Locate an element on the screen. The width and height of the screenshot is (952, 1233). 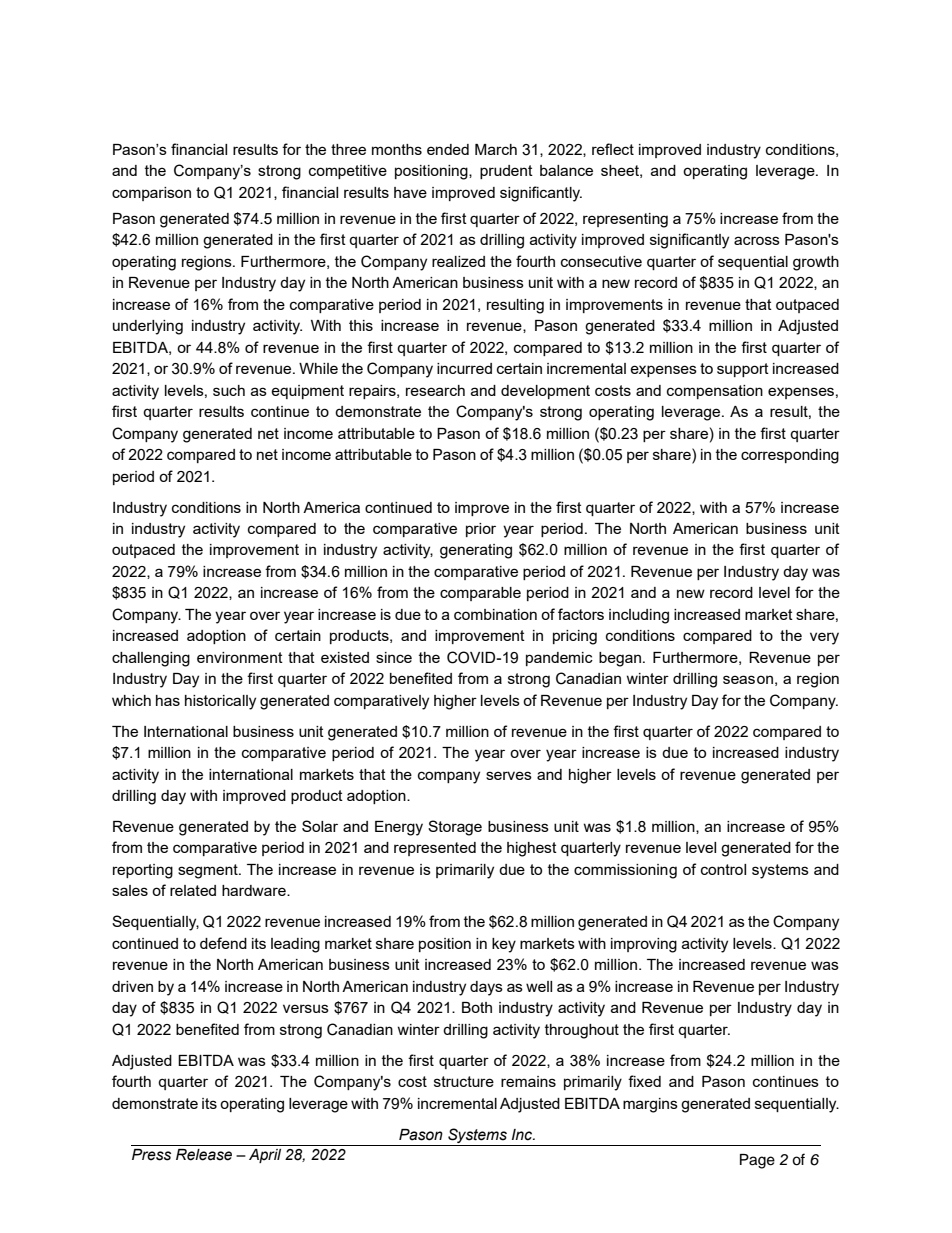
structure is located at coordinates (464, 1081).
